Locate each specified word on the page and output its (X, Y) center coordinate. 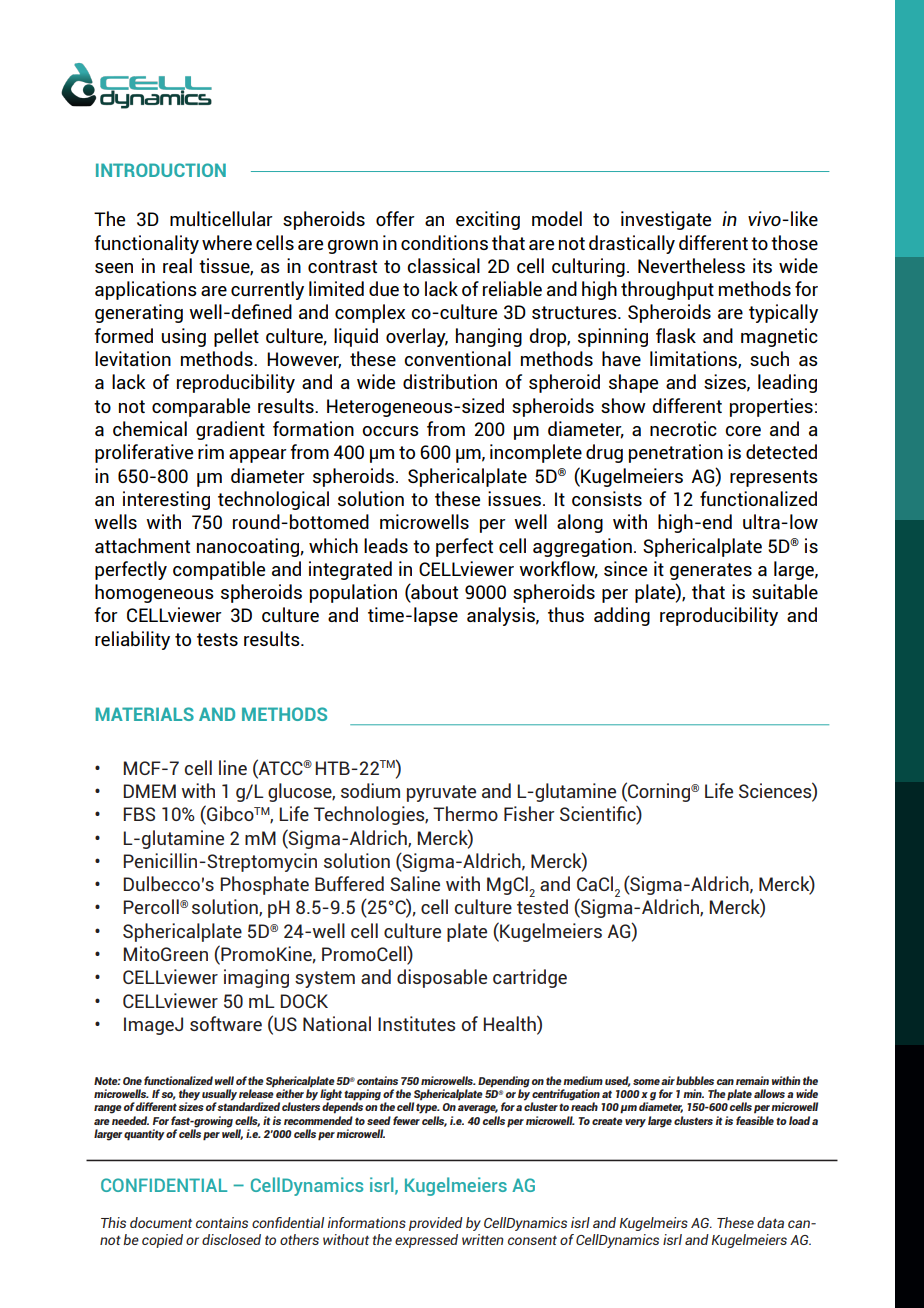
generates (711, 571)
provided (436, 1224)
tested (542, 906)
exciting (488, 220)
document (161, 1222)
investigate (666, 220)
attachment (142, 545)
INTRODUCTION (161, 170)
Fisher (529, 813)
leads (386, 545)
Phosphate (264, 885)
